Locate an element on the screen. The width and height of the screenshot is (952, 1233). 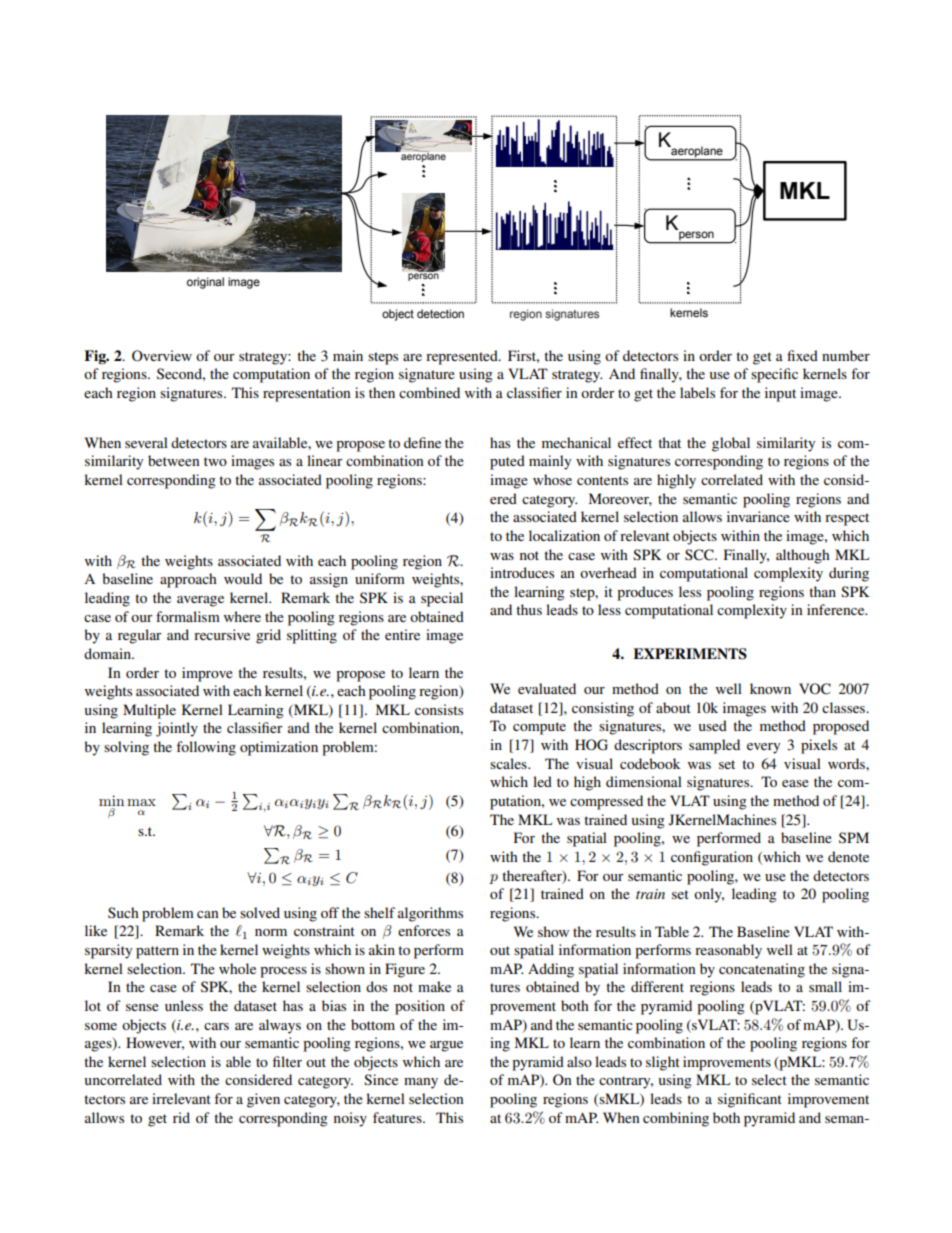
scales is located at coordinates (509, 763).
